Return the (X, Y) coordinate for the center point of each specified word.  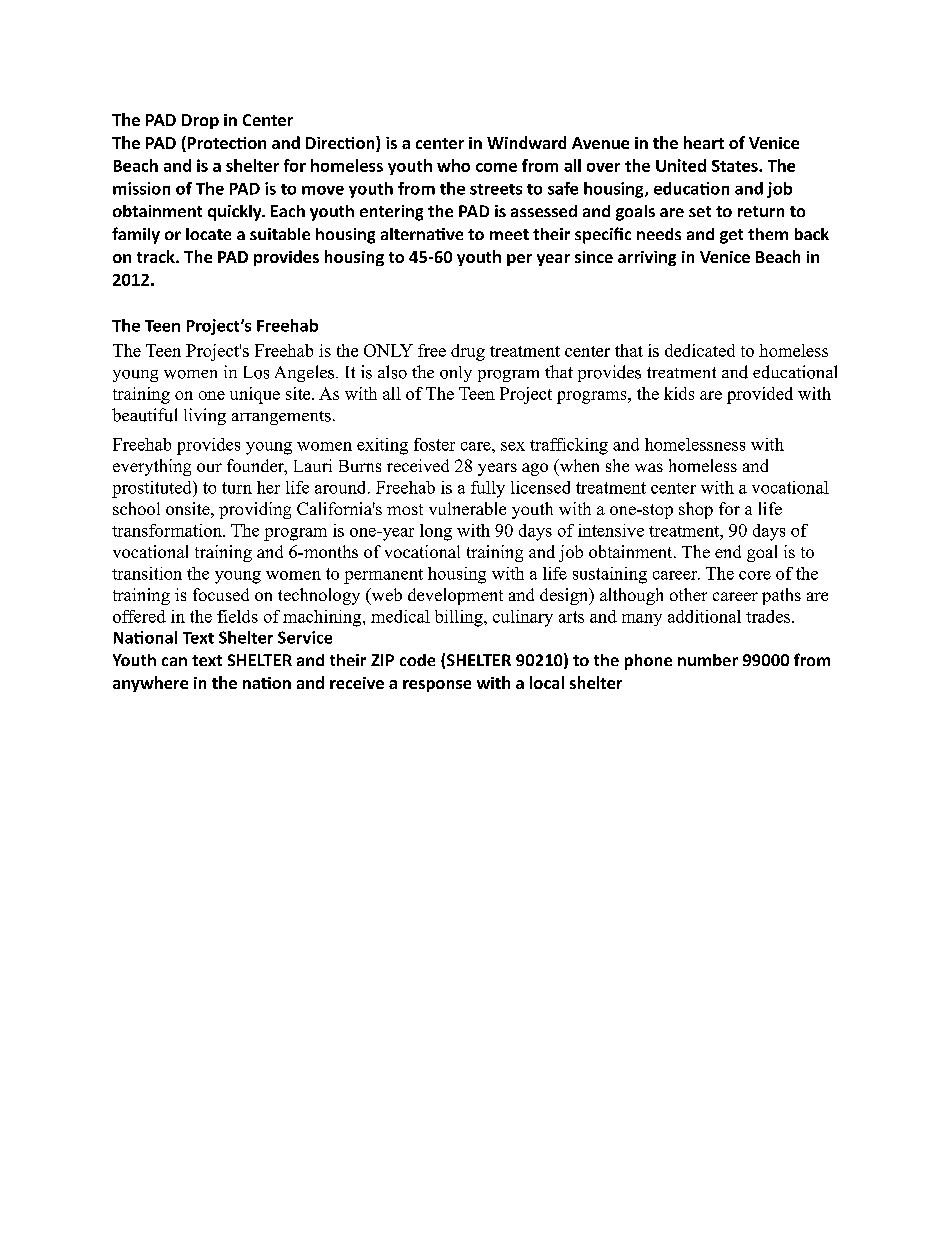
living (205, 416)
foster (434, 444)
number (708, 660)
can (174, 661)
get (731, 236)
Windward (526, 142)
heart (704, 142)
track (157, 256)
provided (760, 395)
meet (509, 234)
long (436, 532)
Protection (225, 144)
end (728, 551)
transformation (168, 530)
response (437, 686)
